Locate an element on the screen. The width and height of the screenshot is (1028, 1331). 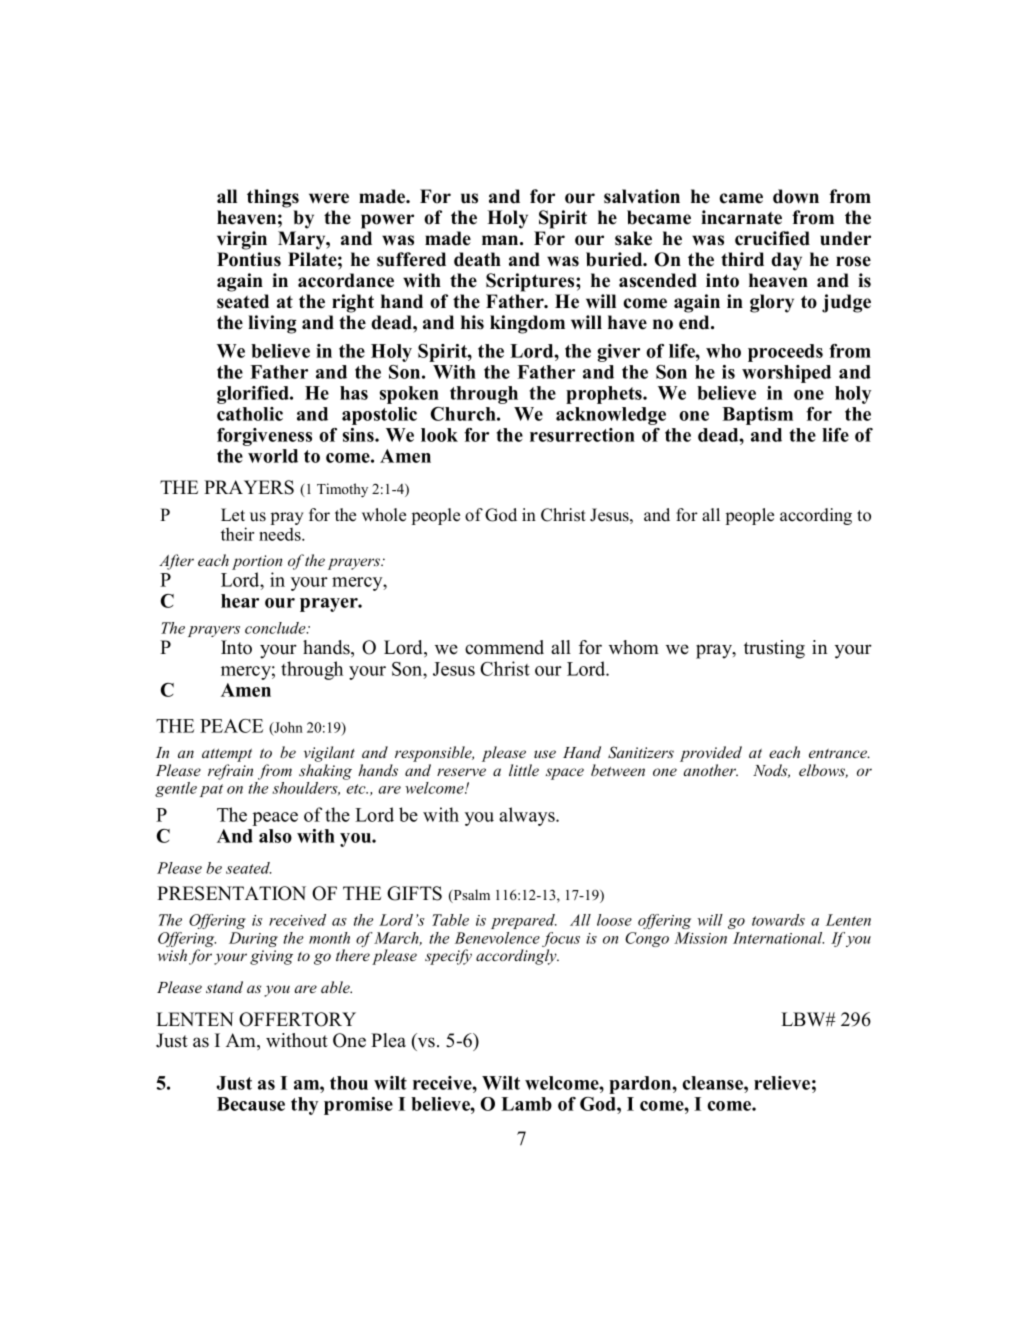
virgin is located at coordinates (242, 240).
